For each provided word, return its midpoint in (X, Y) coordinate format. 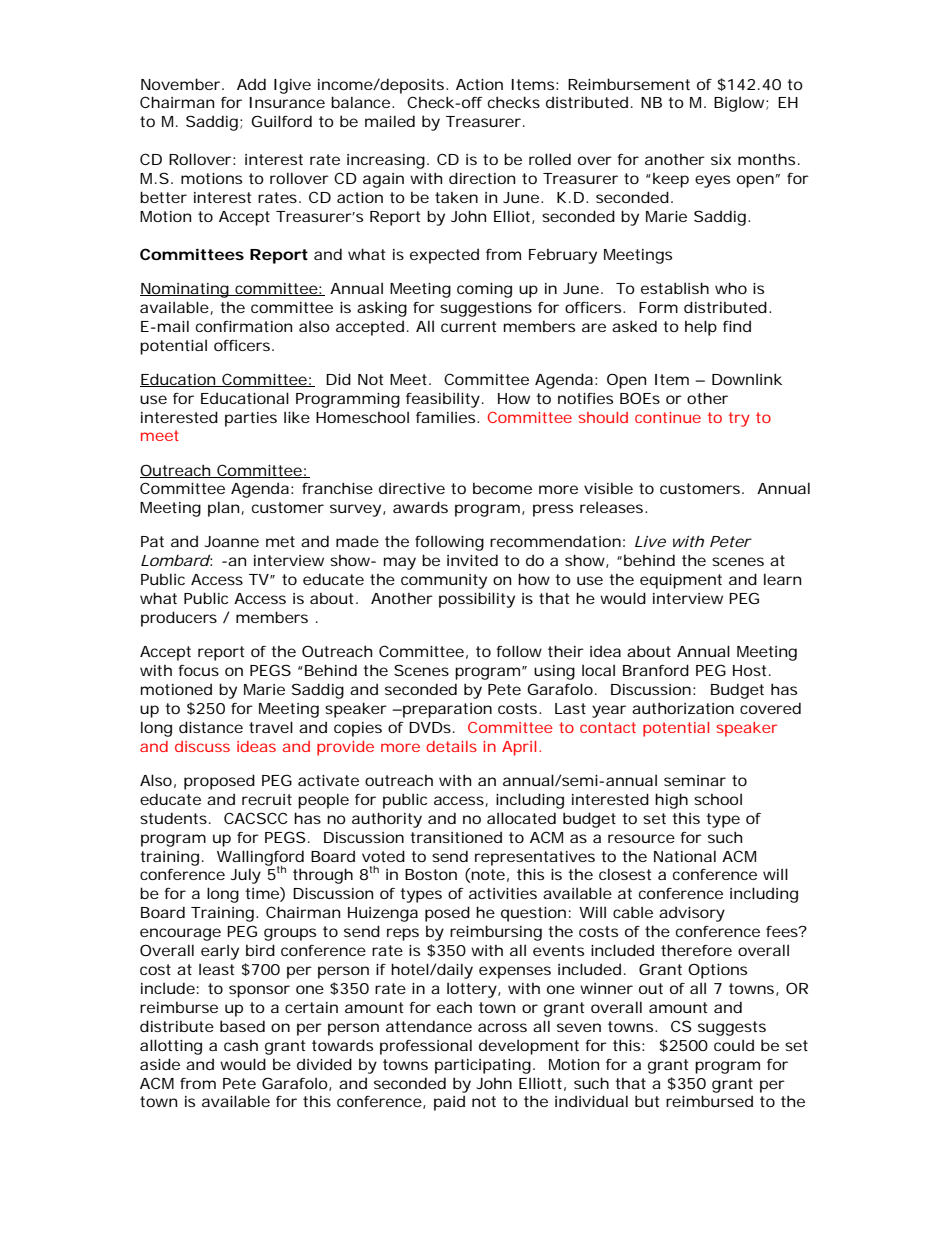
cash (241, 1045)
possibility (477, 600)
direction (482, 178)
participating (483, 1066)
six (721, 159)
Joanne (231, 541)
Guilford (281, 121)
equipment (681, 581)
